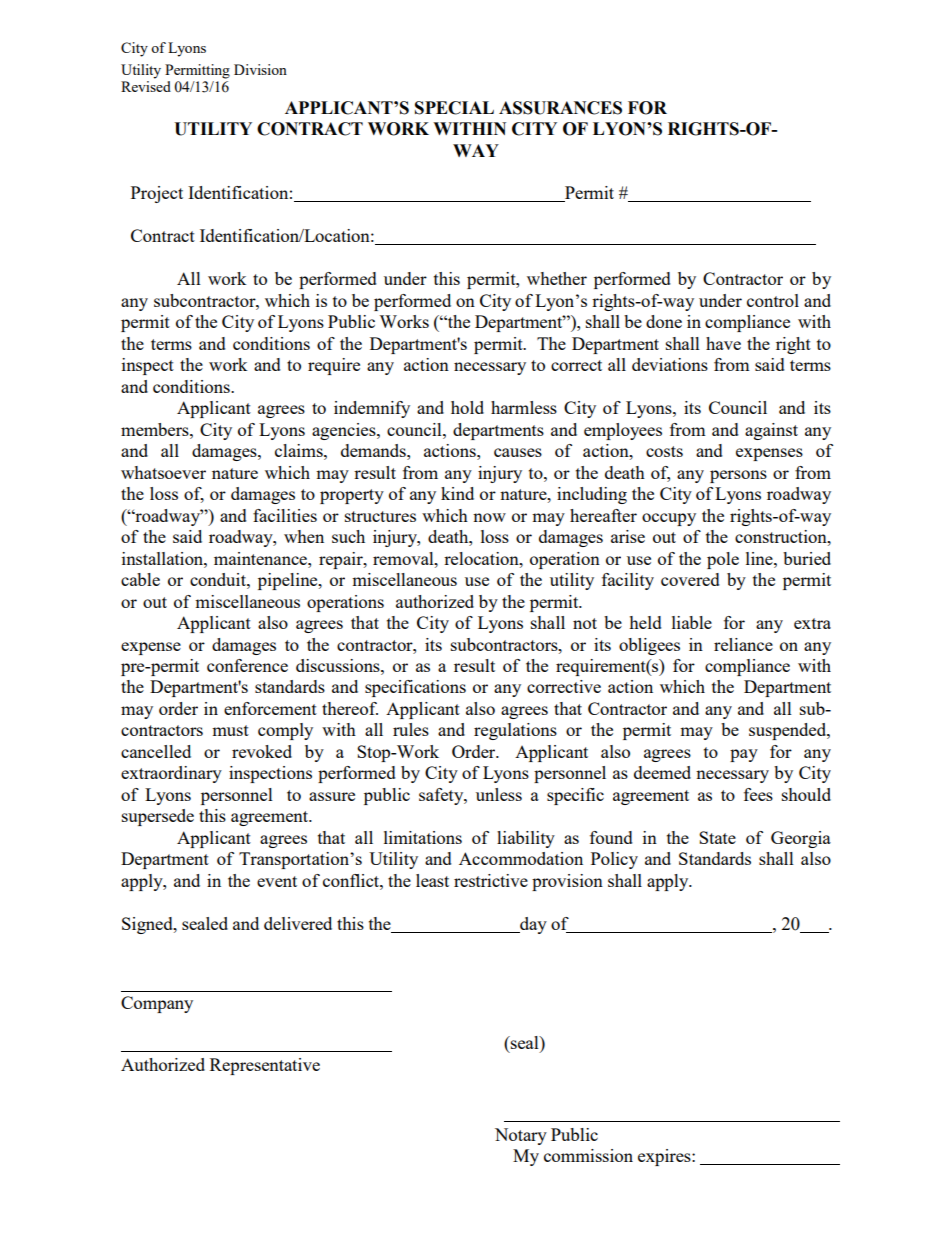  Describe the element at coordinates (247, 665) in the page. I see `conference` at that location.
